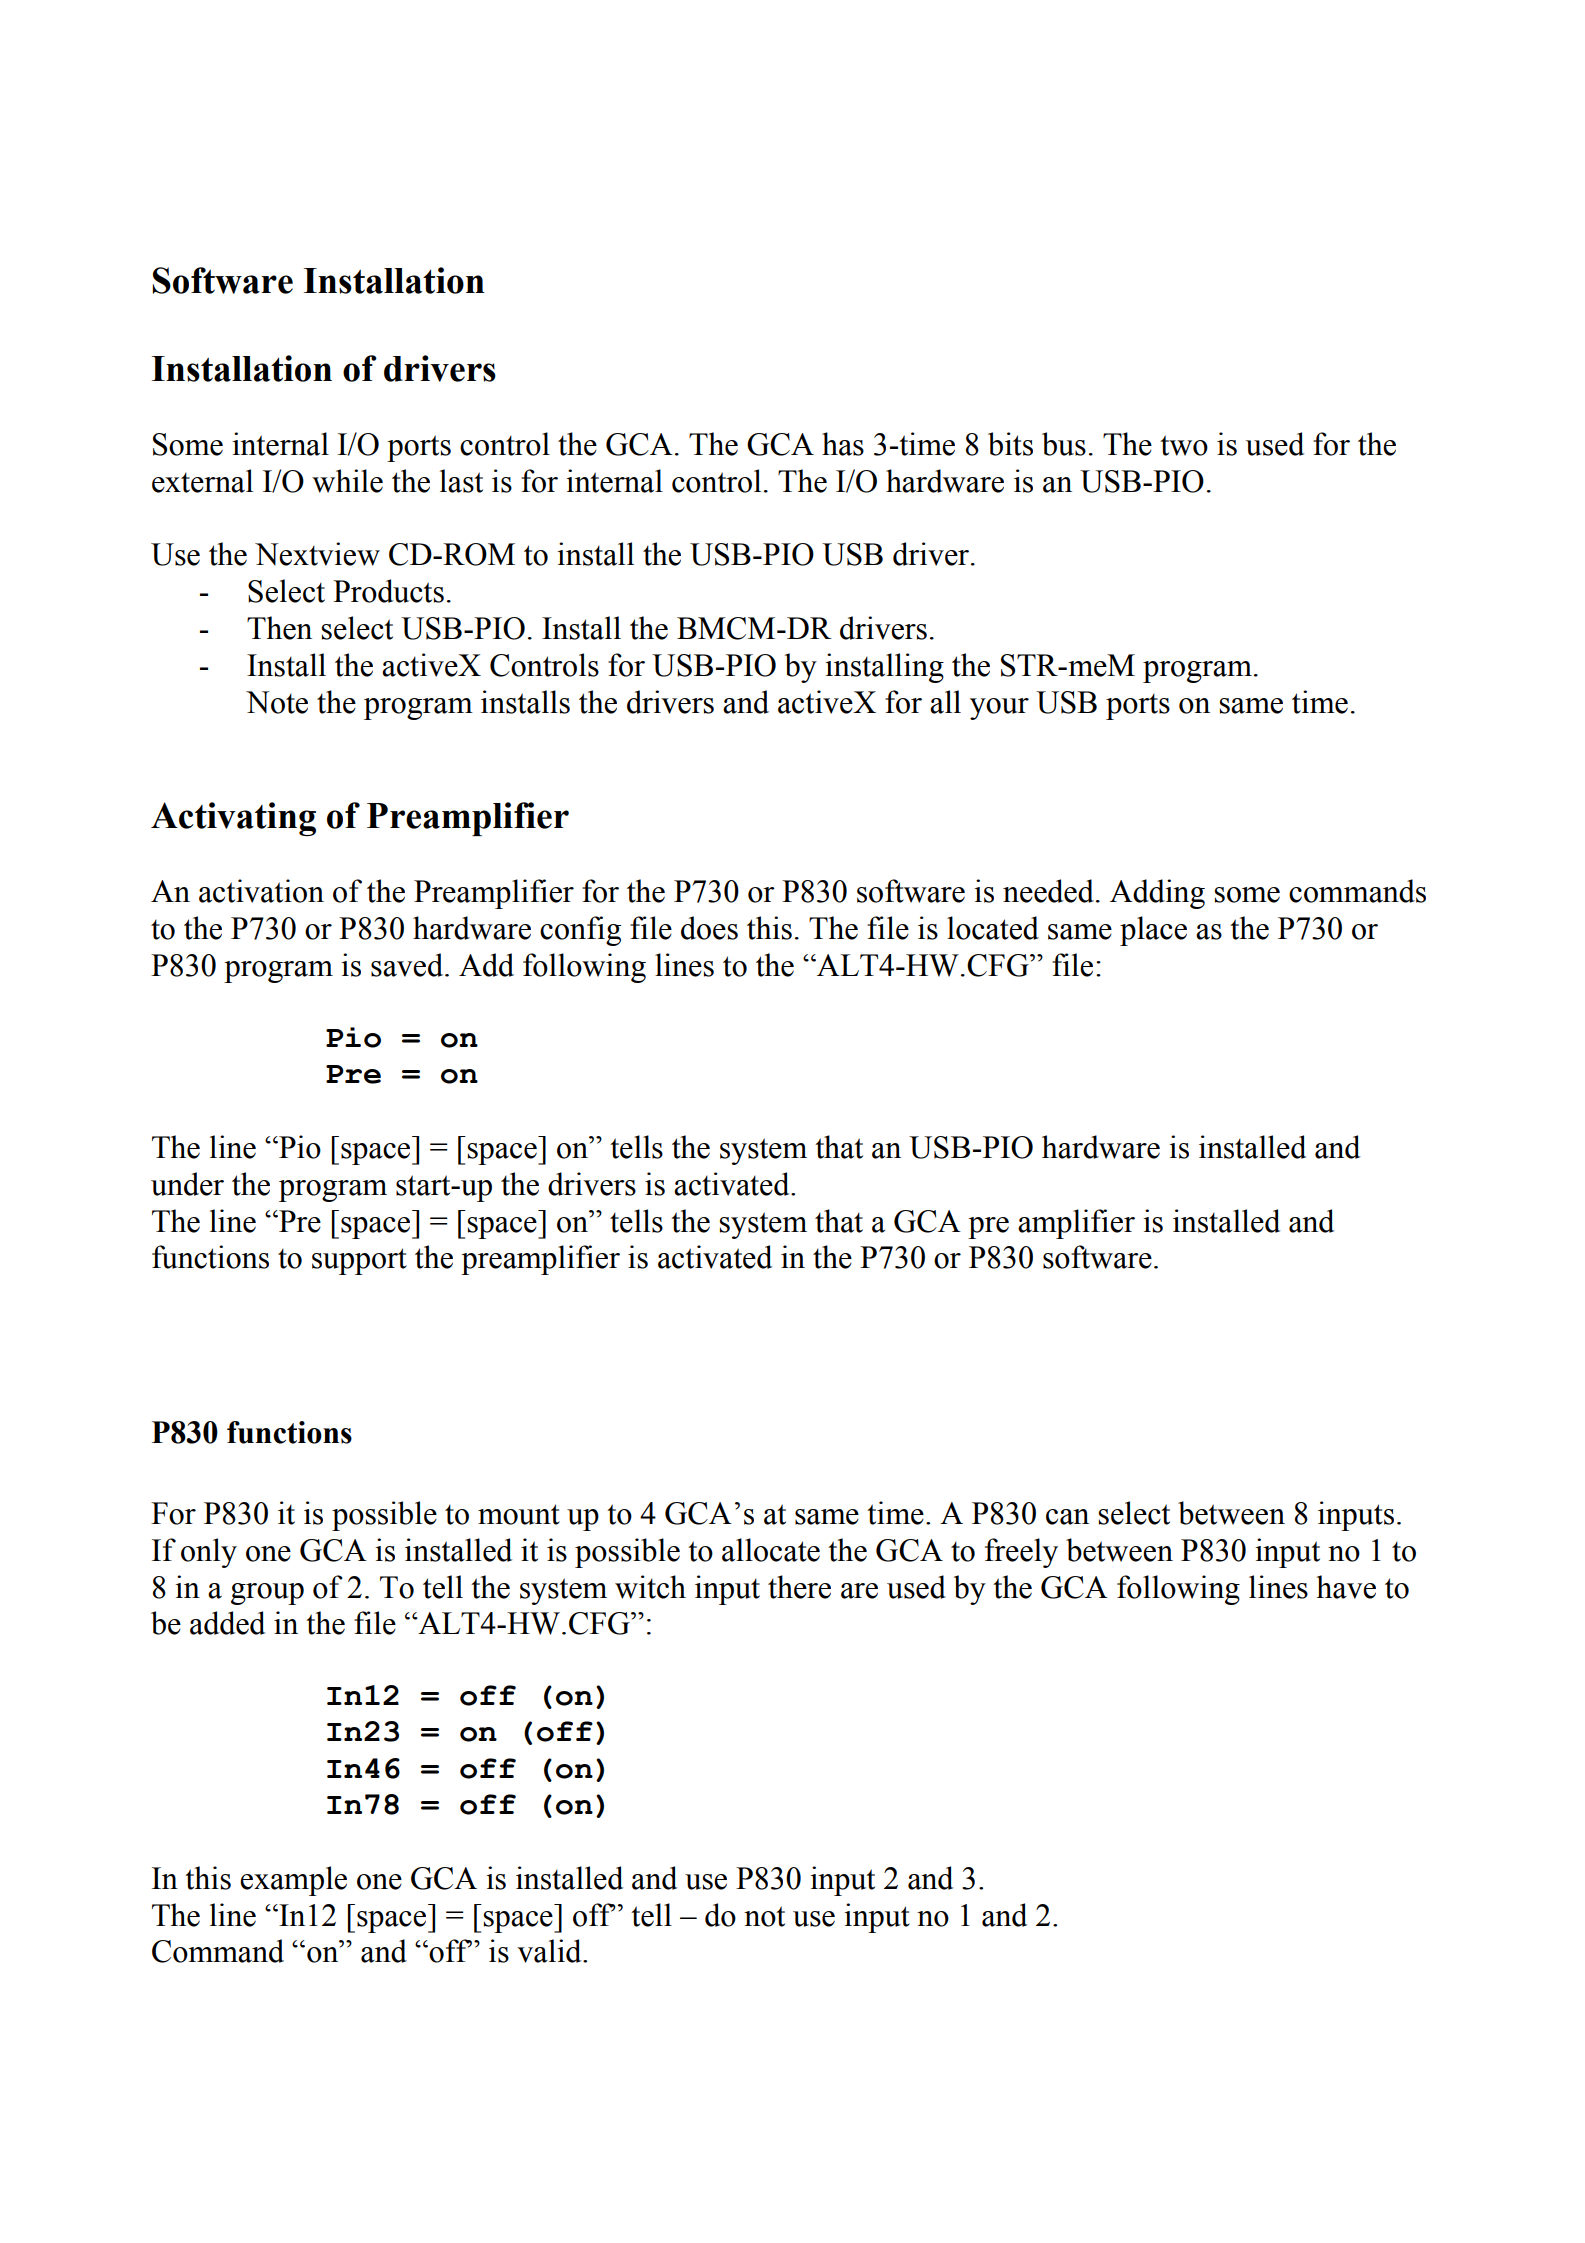 The image size is (1585, 2243). Describe the element at coordinates (359, 1261) in the document. I see `support` at that location.
